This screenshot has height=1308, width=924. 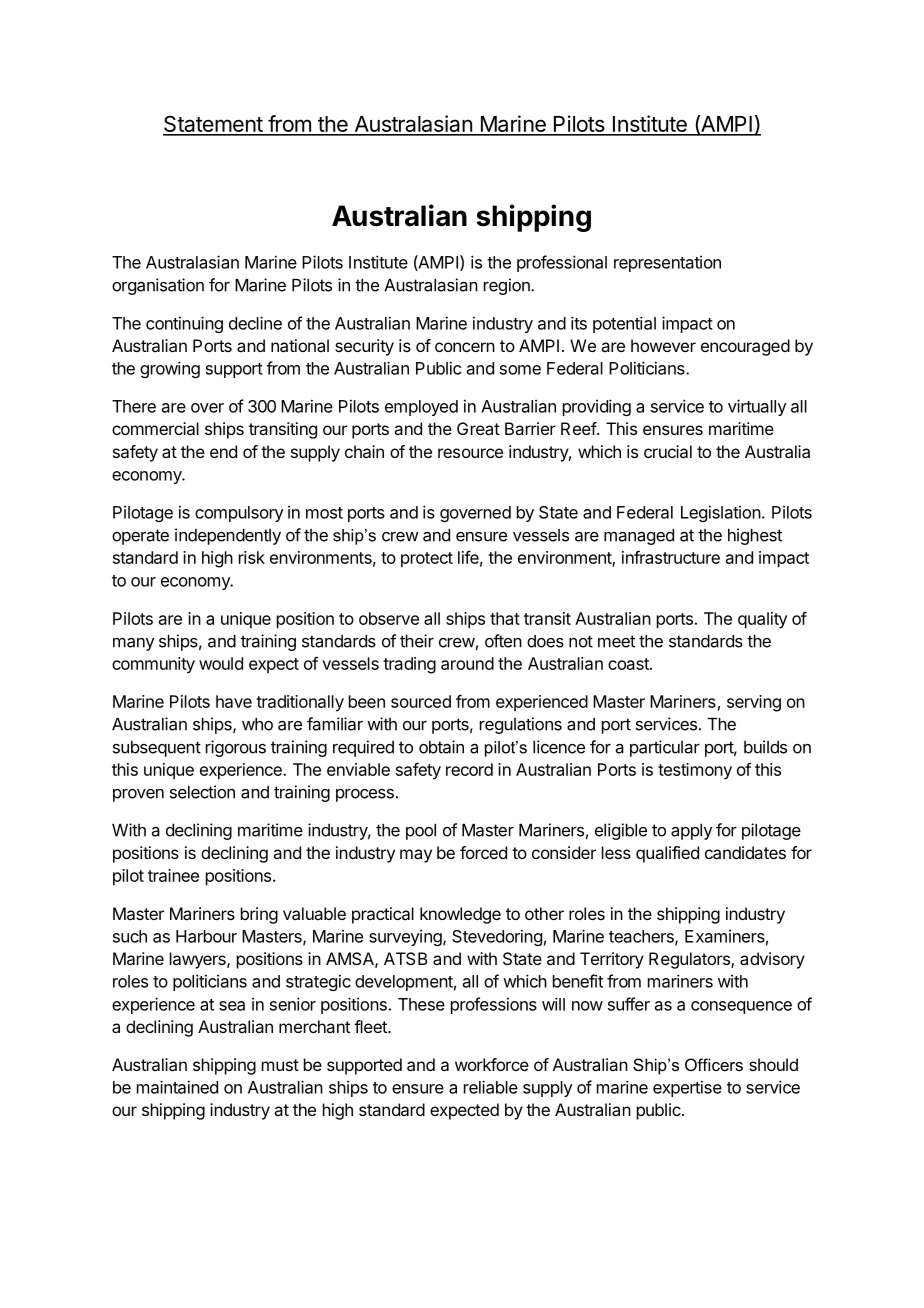 I want to click on pool, so click(x=421, y=832).
